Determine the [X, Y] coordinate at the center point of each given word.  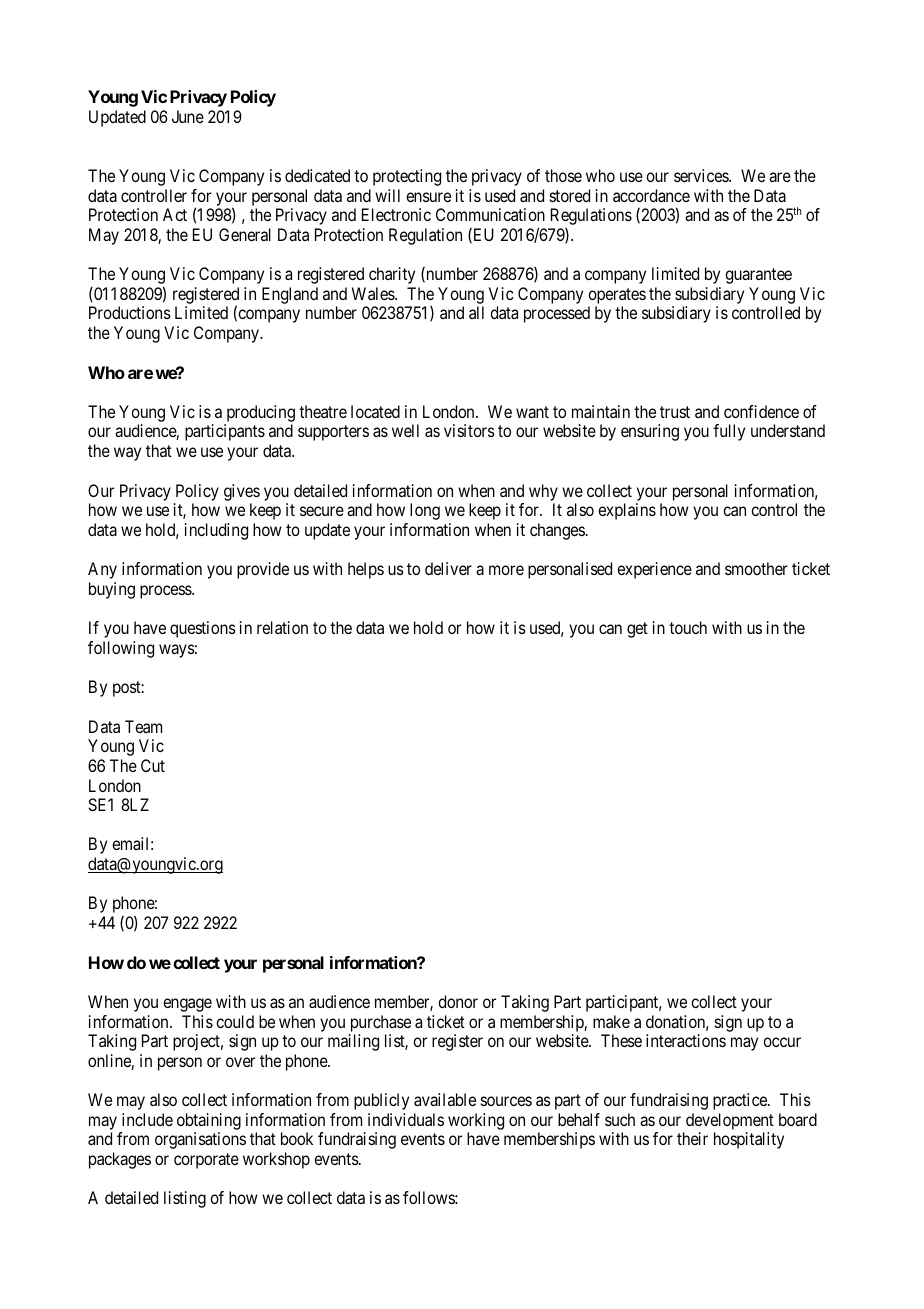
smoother [756, 568]
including [216, 531]
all [476, 312]
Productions [130, 312]
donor [458, 1001]
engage [187, 1005]
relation [282, 627]
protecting [407, 177]
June [188, 116]
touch [688, 627]
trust [675, 412]
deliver [448, 568]
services [702, 175]
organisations [200, 1140]
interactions [686, 1040]
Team [143, 726]
